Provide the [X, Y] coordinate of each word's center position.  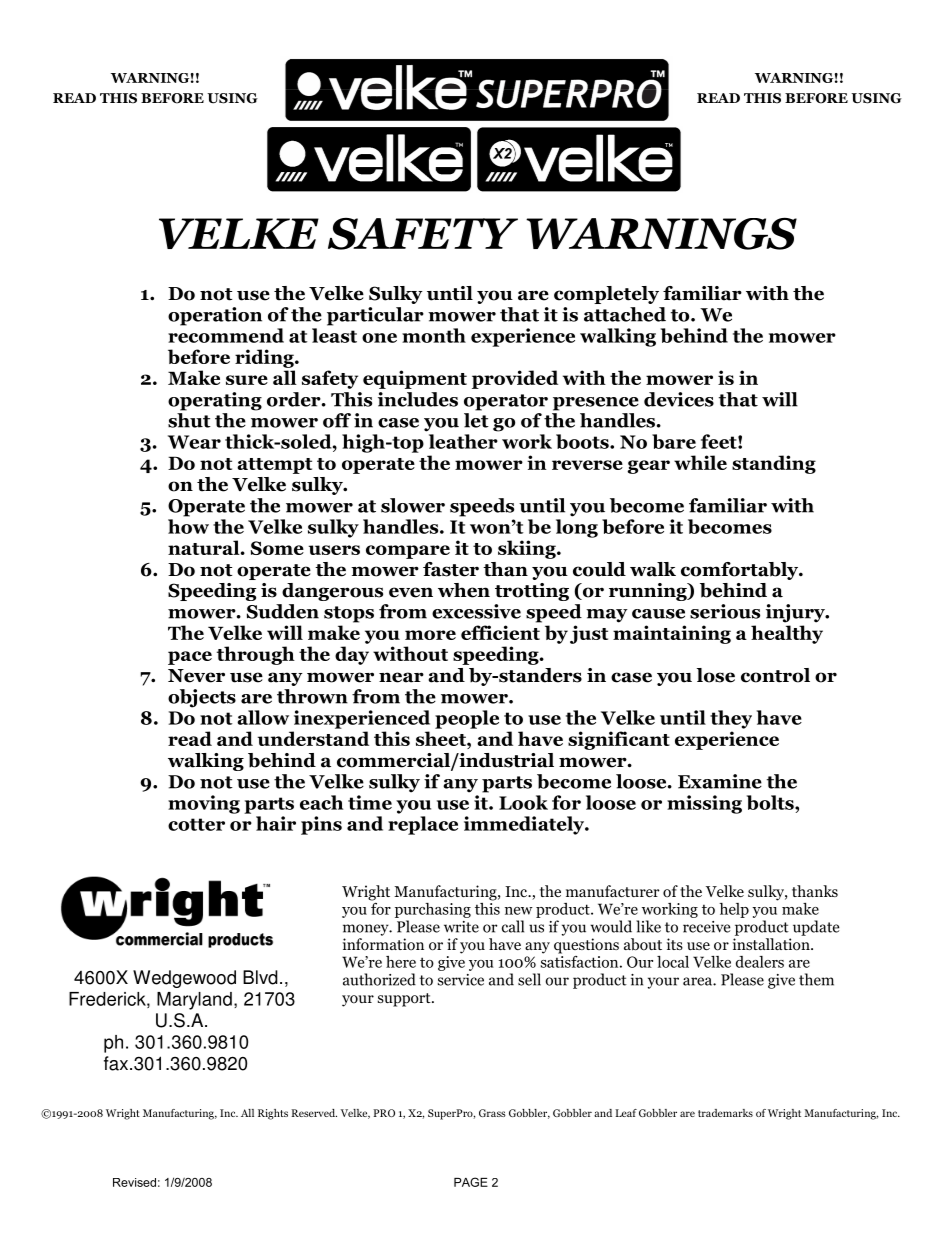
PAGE [471, 1182]
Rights [273, 1114]
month [434, 335]
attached [625, 314]
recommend [226, 335]
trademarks [725, 1113]
